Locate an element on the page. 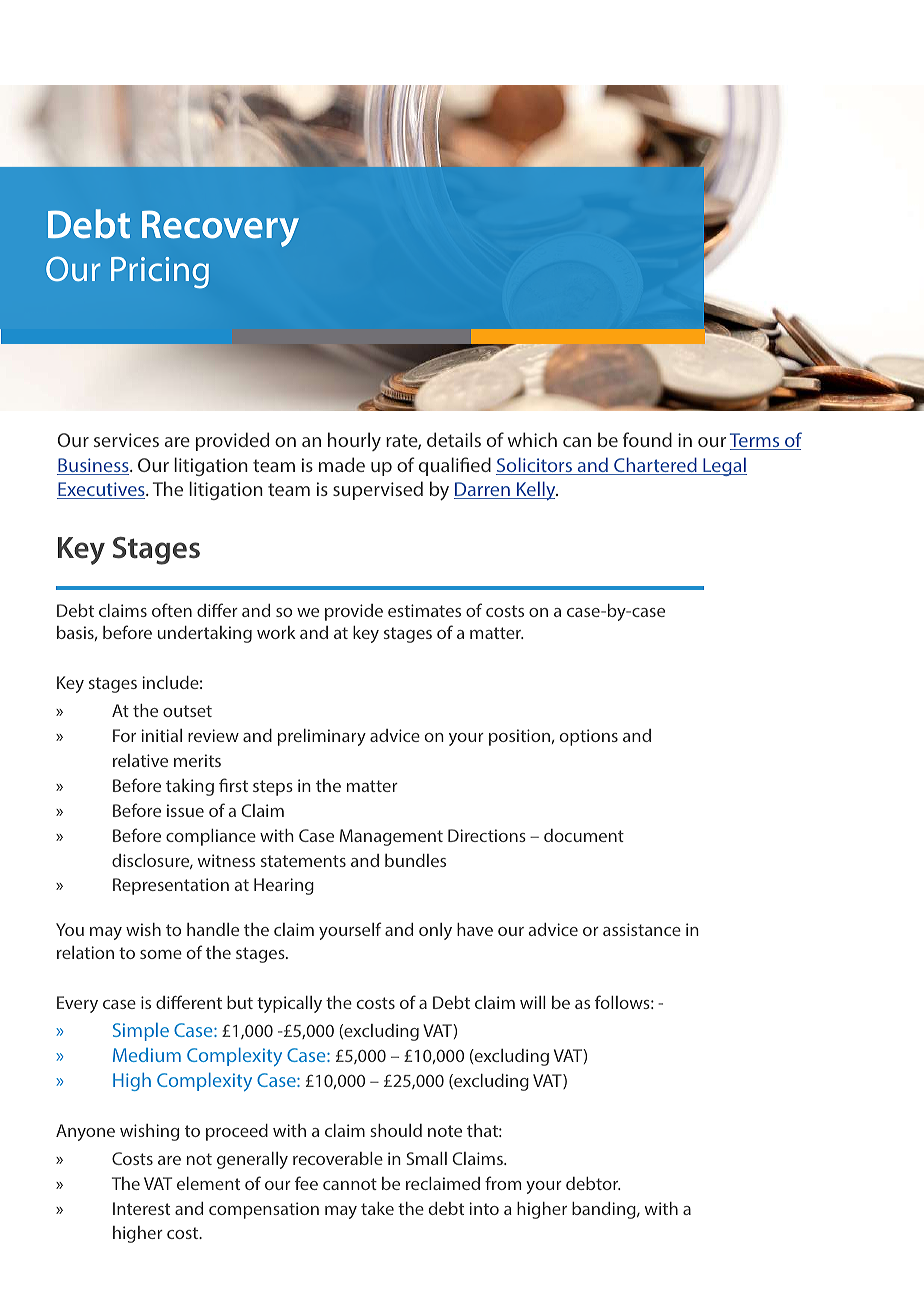 The width and height of the image is (924, 1308). Recovery is located at coordinates (220, 228).
